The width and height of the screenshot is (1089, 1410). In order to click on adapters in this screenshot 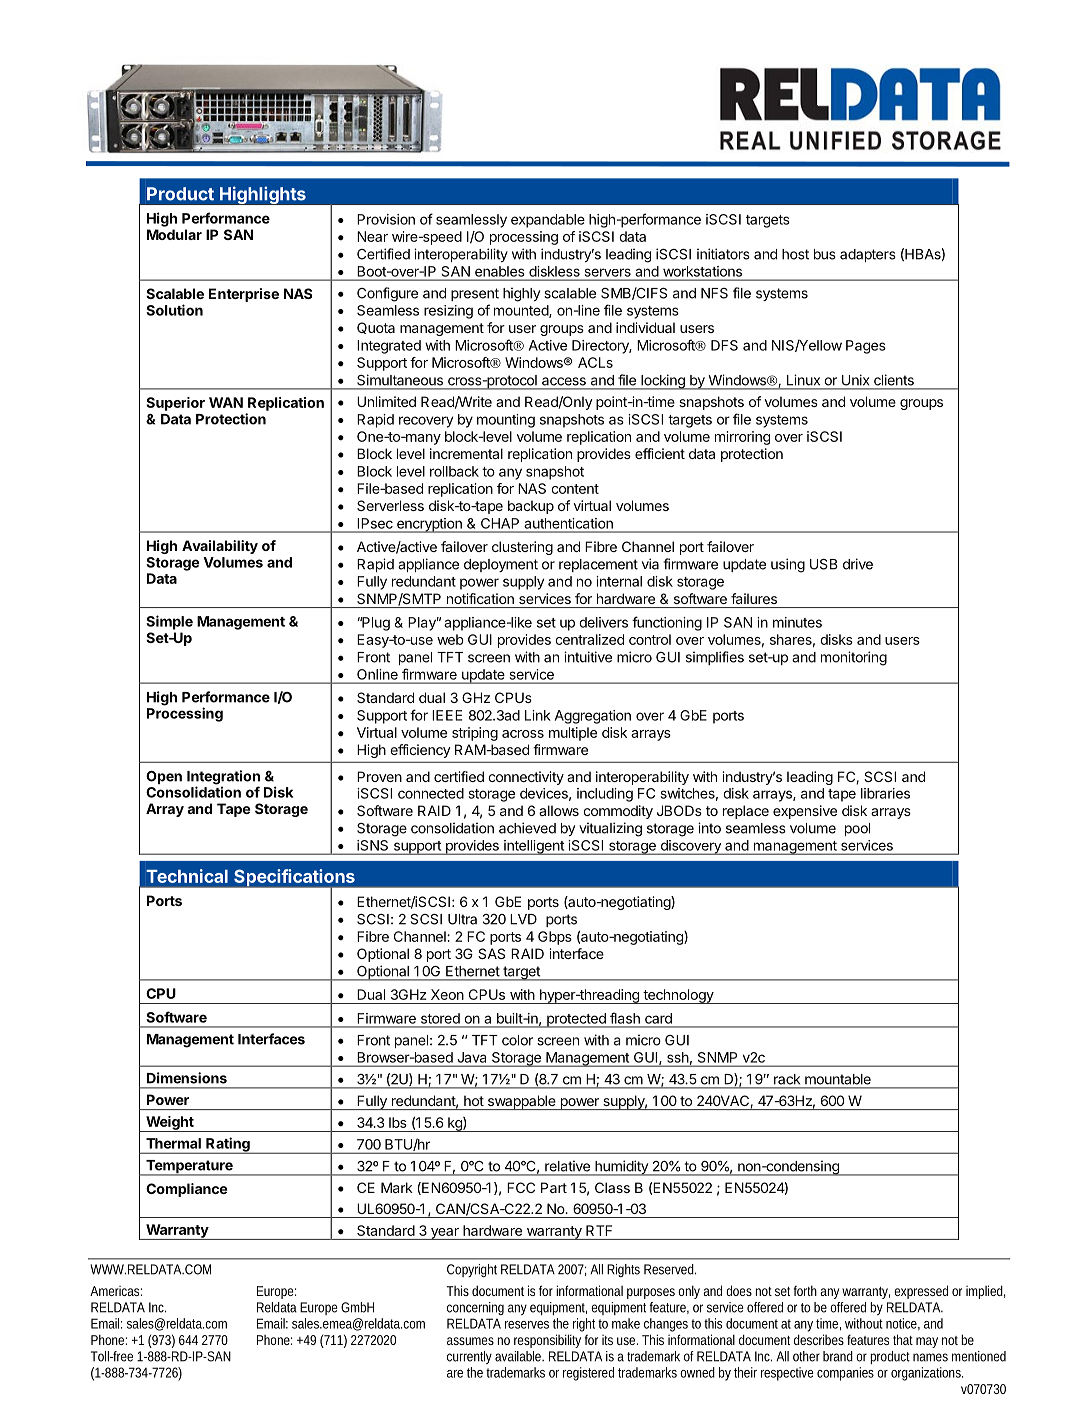, I will do `click(868, 255)`.
